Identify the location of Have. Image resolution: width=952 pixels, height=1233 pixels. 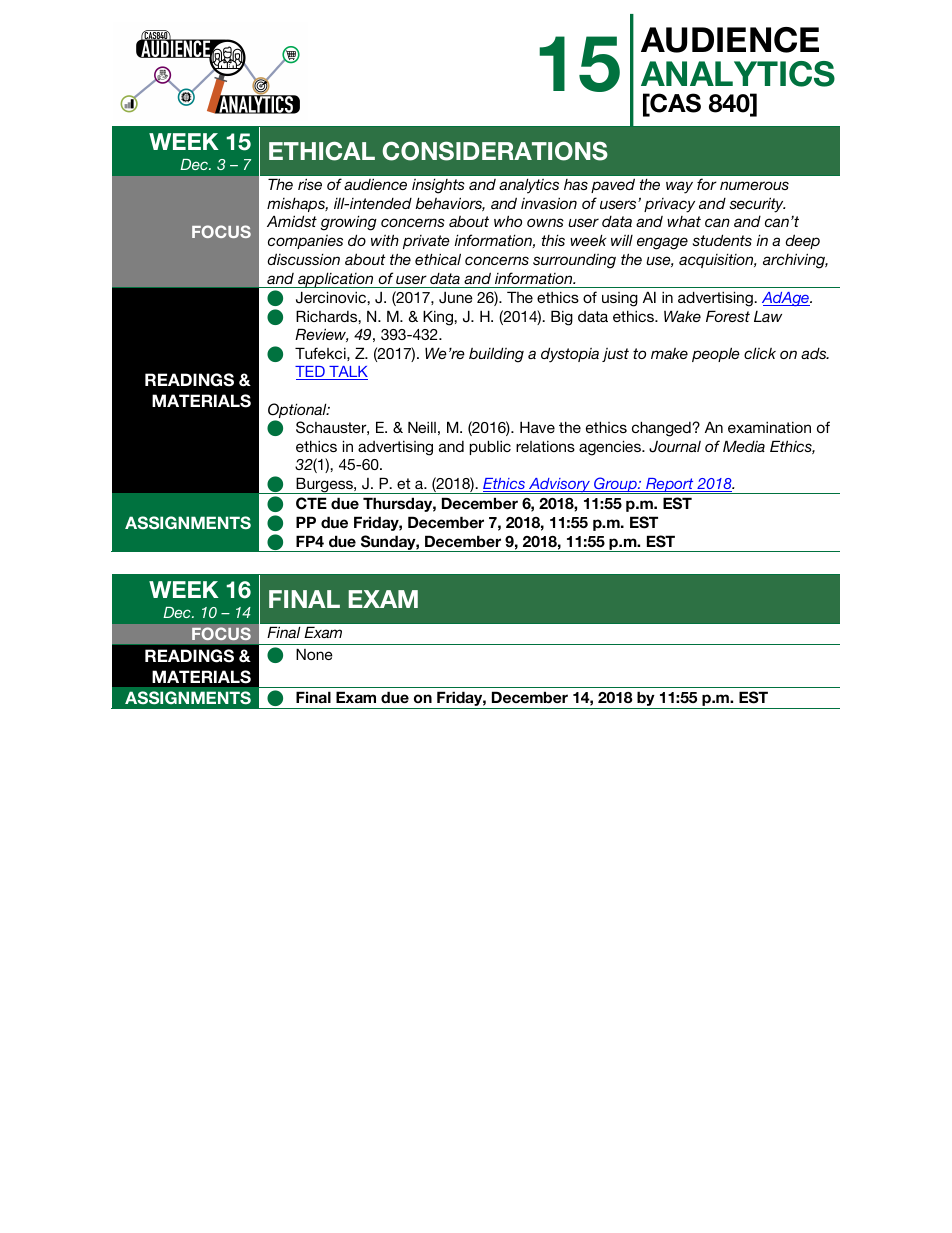
(537, 427).
